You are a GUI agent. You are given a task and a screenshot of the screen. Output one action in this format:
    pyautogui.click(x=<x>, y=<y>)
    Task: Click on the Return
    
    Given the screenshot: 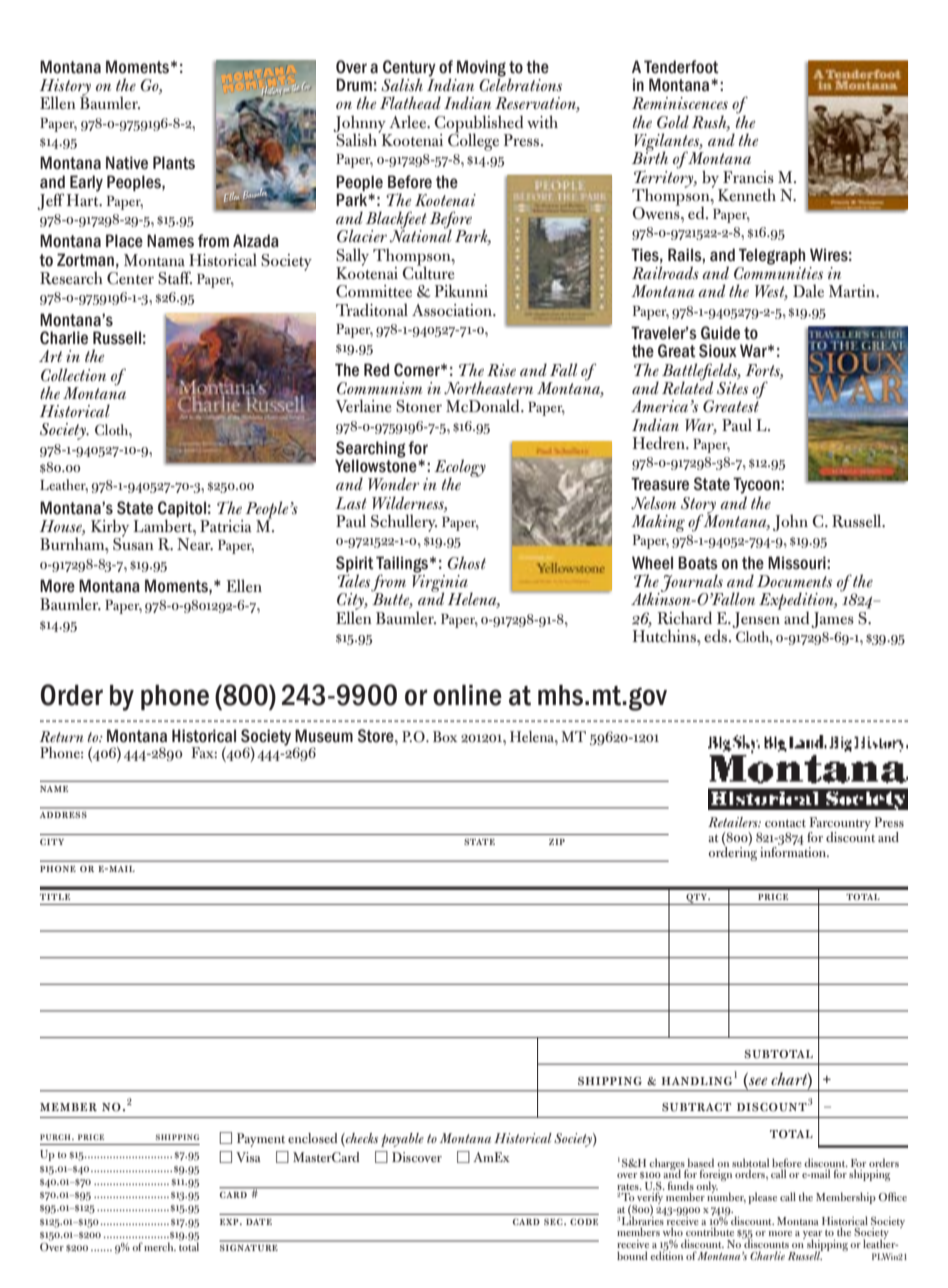 What is the action you would take?
    pyautogui.click(x=62, y=737)
